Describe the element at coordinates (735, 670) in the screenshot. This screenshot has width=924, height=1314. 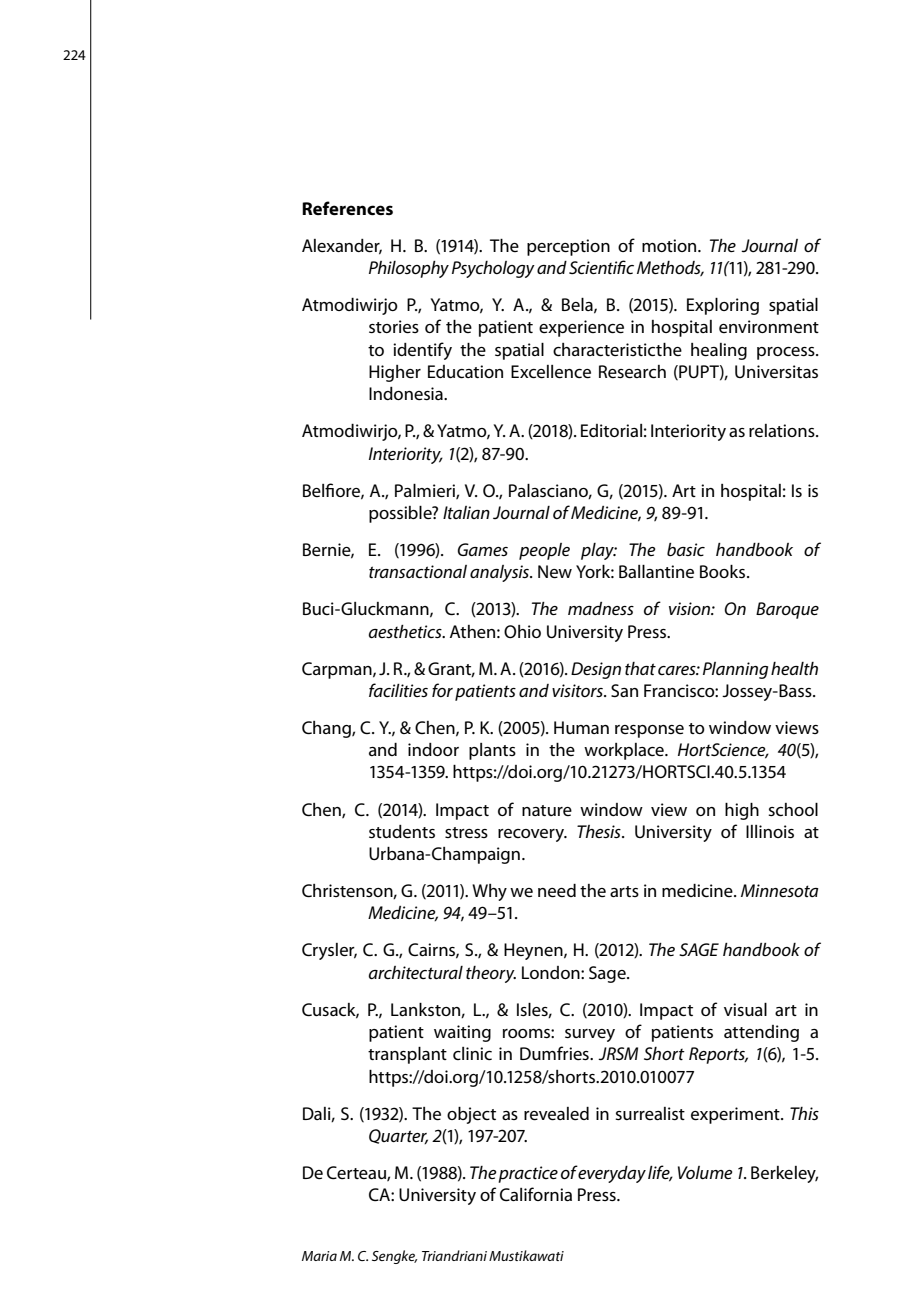
I see `Planning` at that location.
